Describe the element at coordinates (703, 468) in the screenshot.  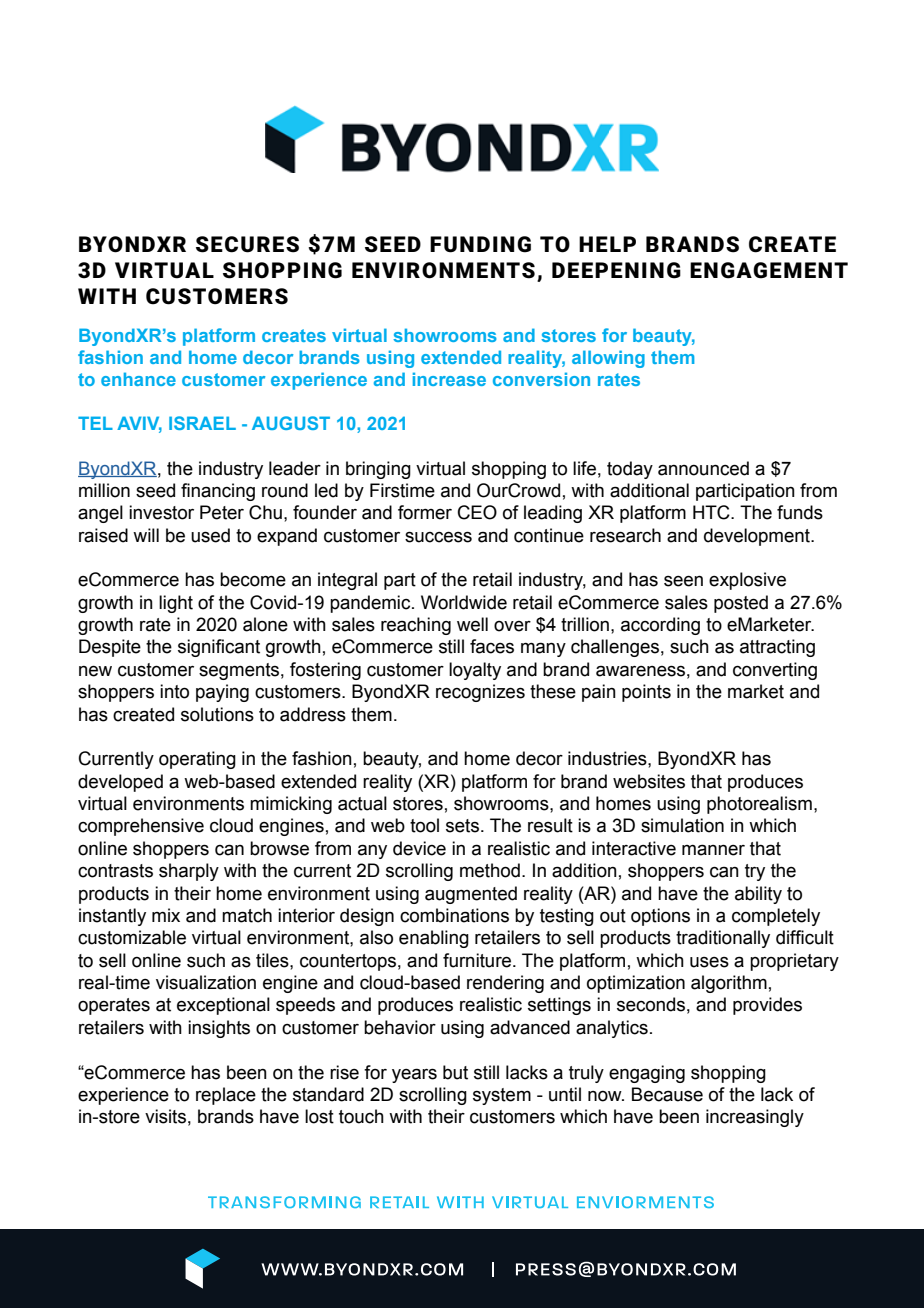
I see `announced` at that location.
